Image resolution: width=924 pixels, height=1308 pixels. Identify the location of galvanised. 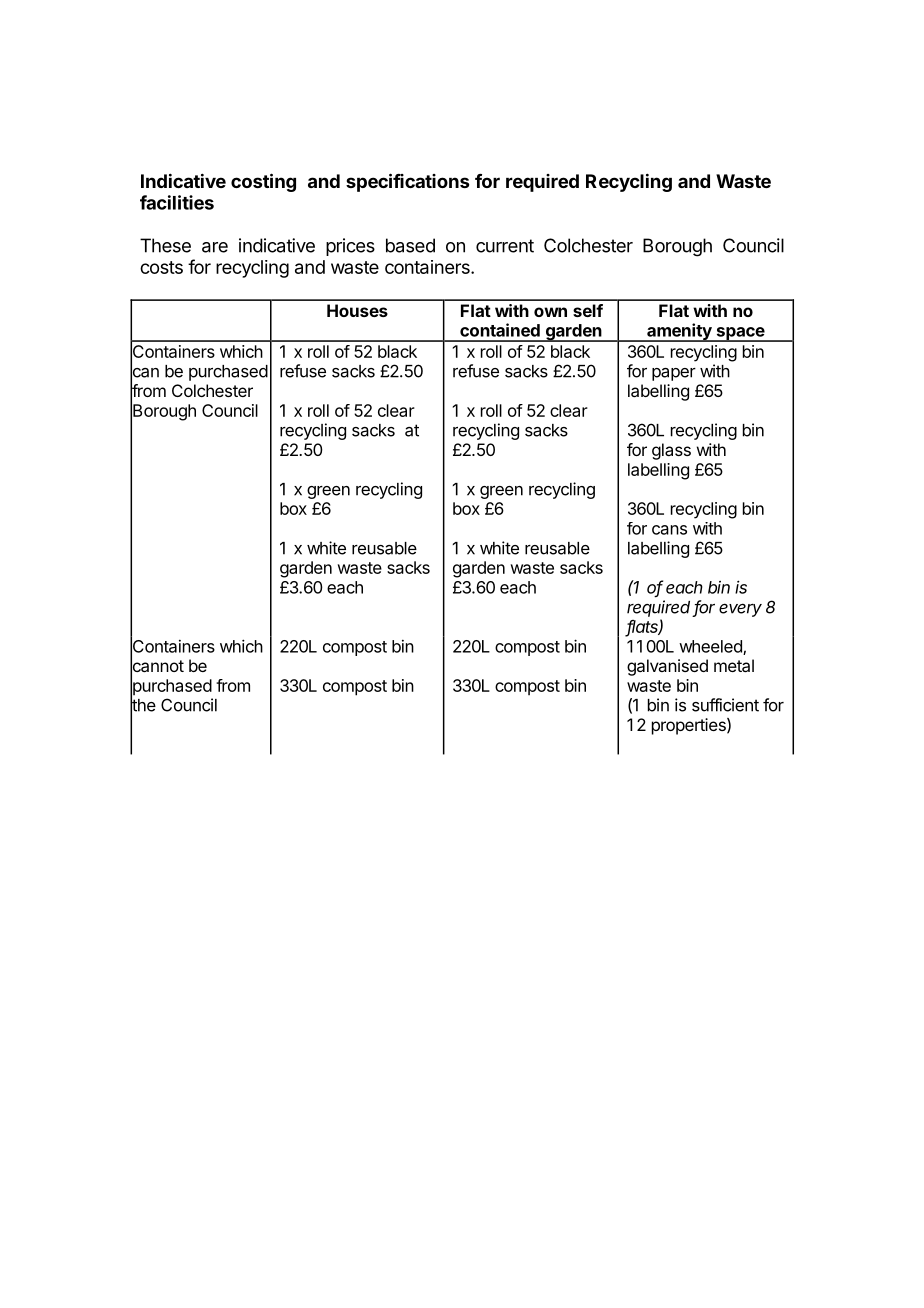
(667, 667).
